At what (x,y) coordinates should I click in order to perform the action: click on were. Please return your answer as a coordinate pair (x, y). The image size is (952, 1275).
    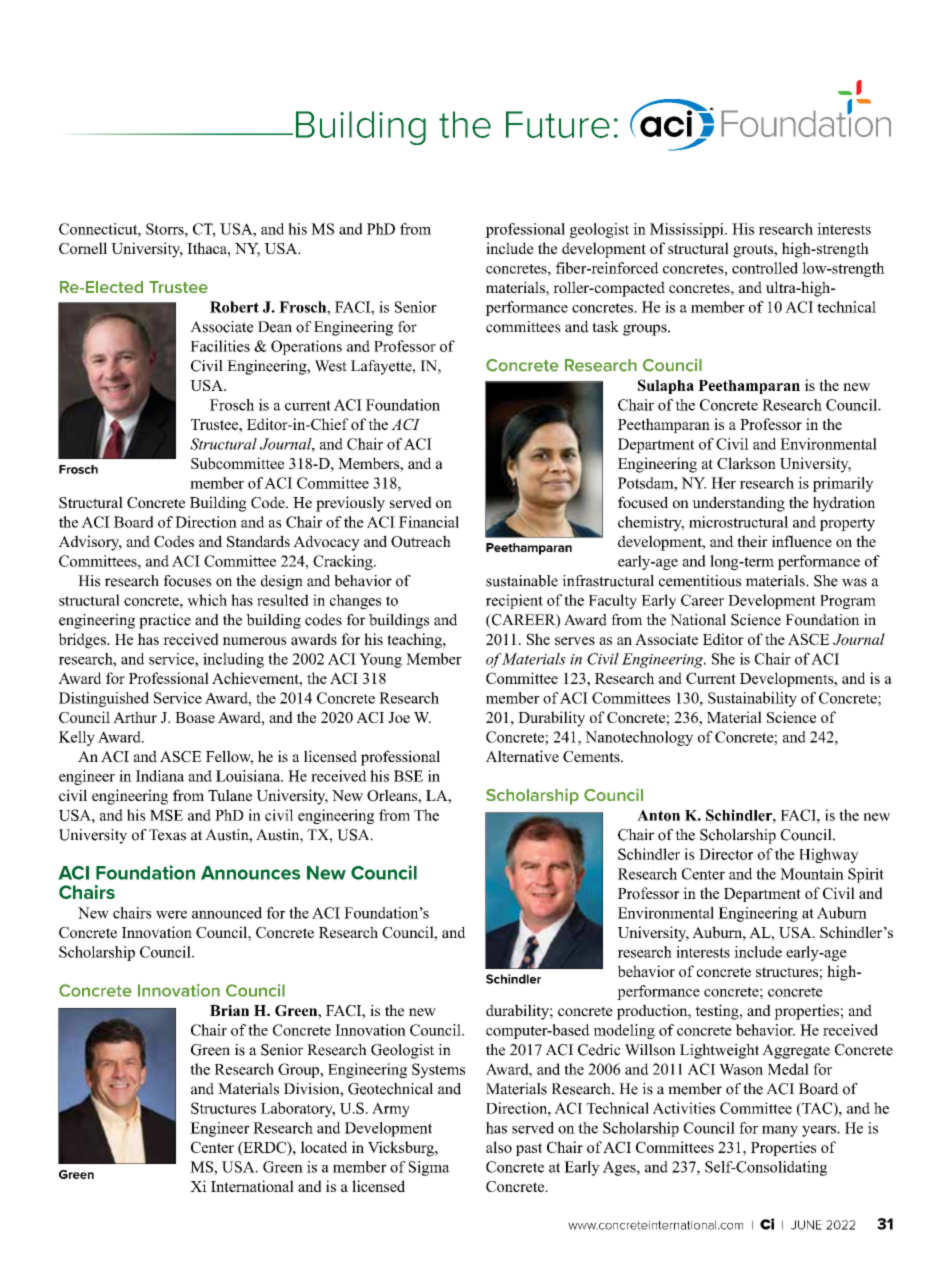
    Looking at the image, I should click on (171, 914).
